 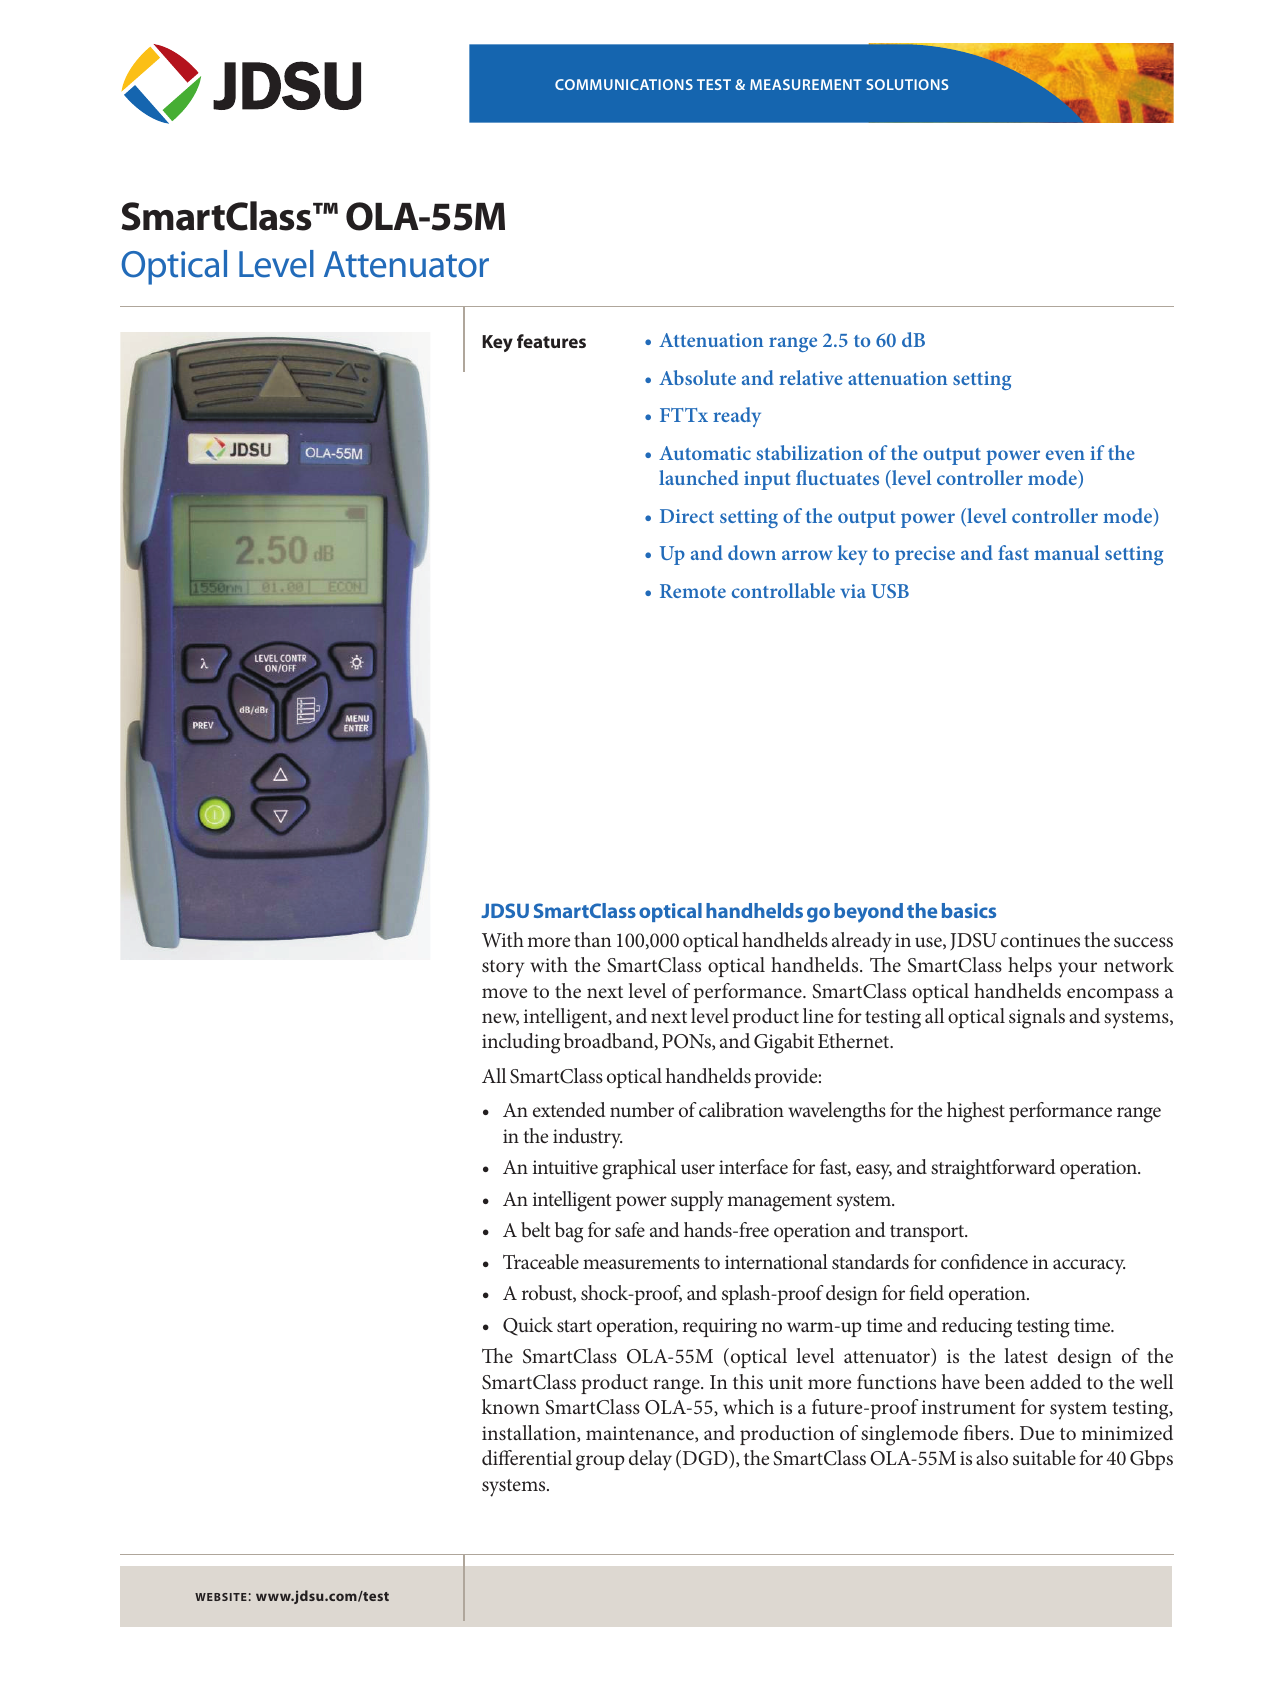 What do you see at coordinates (1065, 455) in the screenshot?
I see `even` at bounding box center [1065, 455].
